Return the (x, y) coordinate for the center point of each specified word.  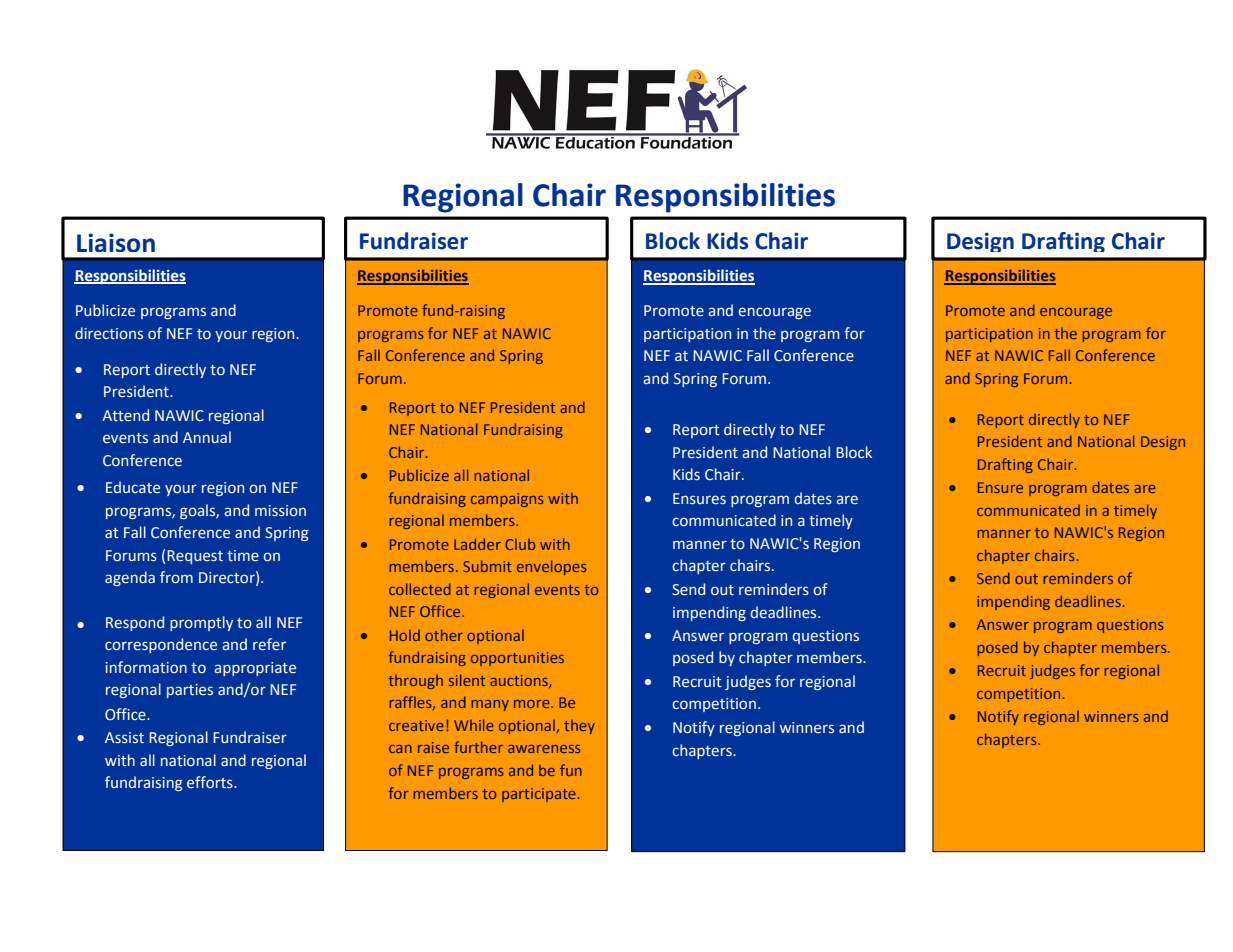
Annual (207, 437)
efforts (211, 782)
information (146, 667)
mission (280, 511)
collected (420, 589)
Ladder (477, 544)
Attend (125, 415)
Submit (487, 566)
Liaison (116, 242)
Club (520, 544)
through (415, 681)
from (176, 577)
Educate (133, 487)
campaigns (507, 500)
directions (109, 333)
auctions (520, 681)
